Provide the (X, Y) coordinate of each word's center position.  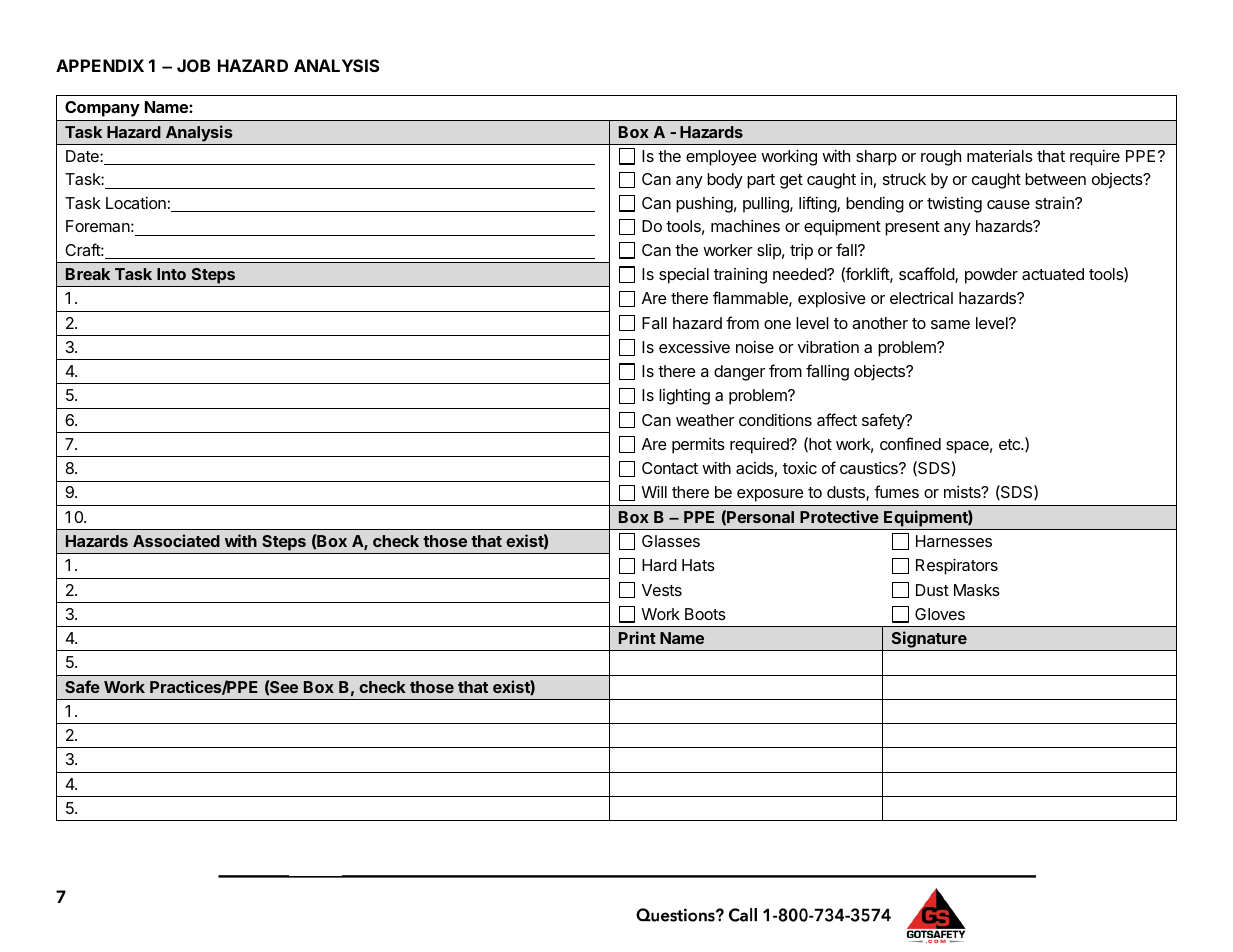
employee (721, 158)
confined (910, 443)
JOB (193, 65)
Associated (176, 540)
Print (637, 637)
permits (698, 446)
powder (991, 276)
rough (941, 158)
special (684, 276)
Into (171, 274)
